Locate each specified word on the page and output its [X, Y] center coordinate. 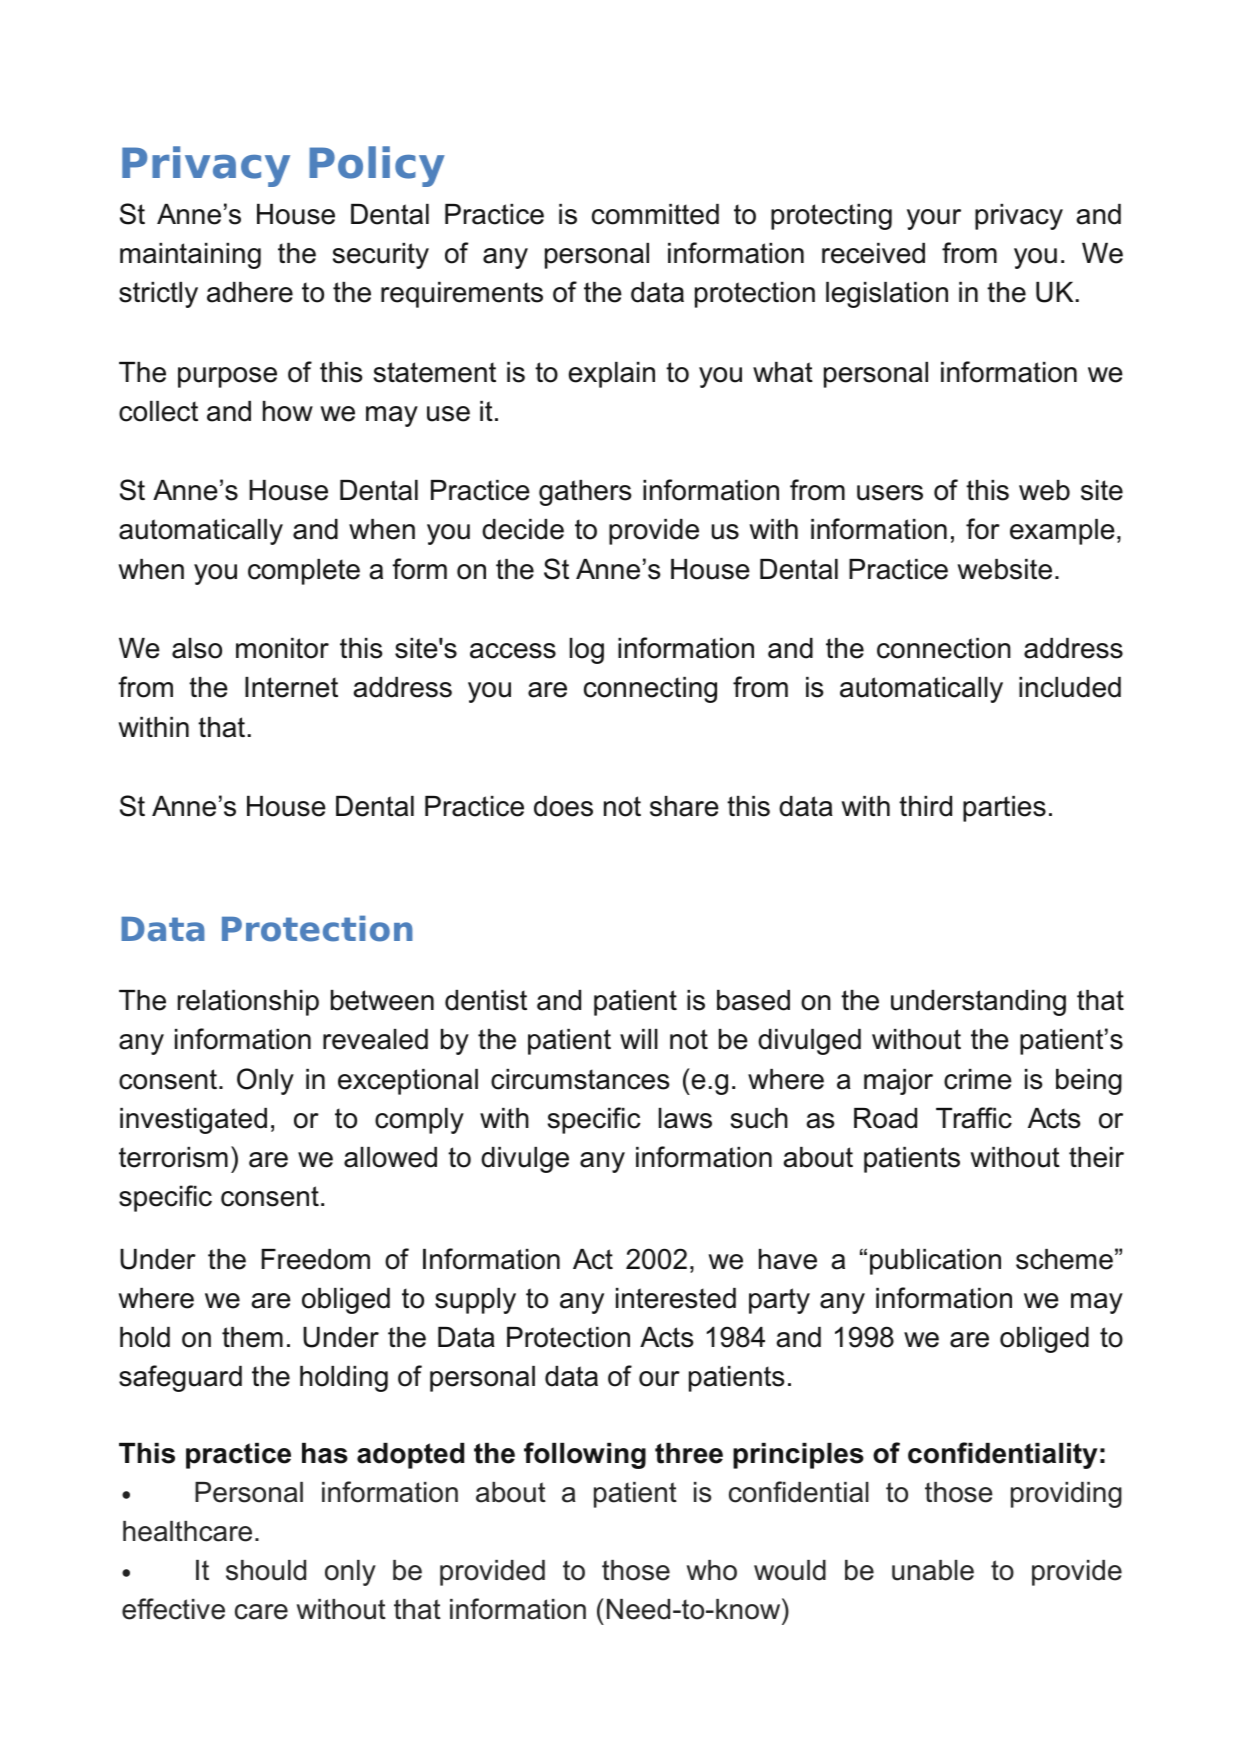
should [266, 1570]
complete [304, 572]
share [684, 806]
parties [1004, 809]
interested [676, 1298]
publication [935, 1262]
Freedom [316, 1259]
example [1062, 532]
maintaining [190, 256]
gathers [585, 493]
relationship [248, 1003]
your [934, 219]
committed [655, 214]
